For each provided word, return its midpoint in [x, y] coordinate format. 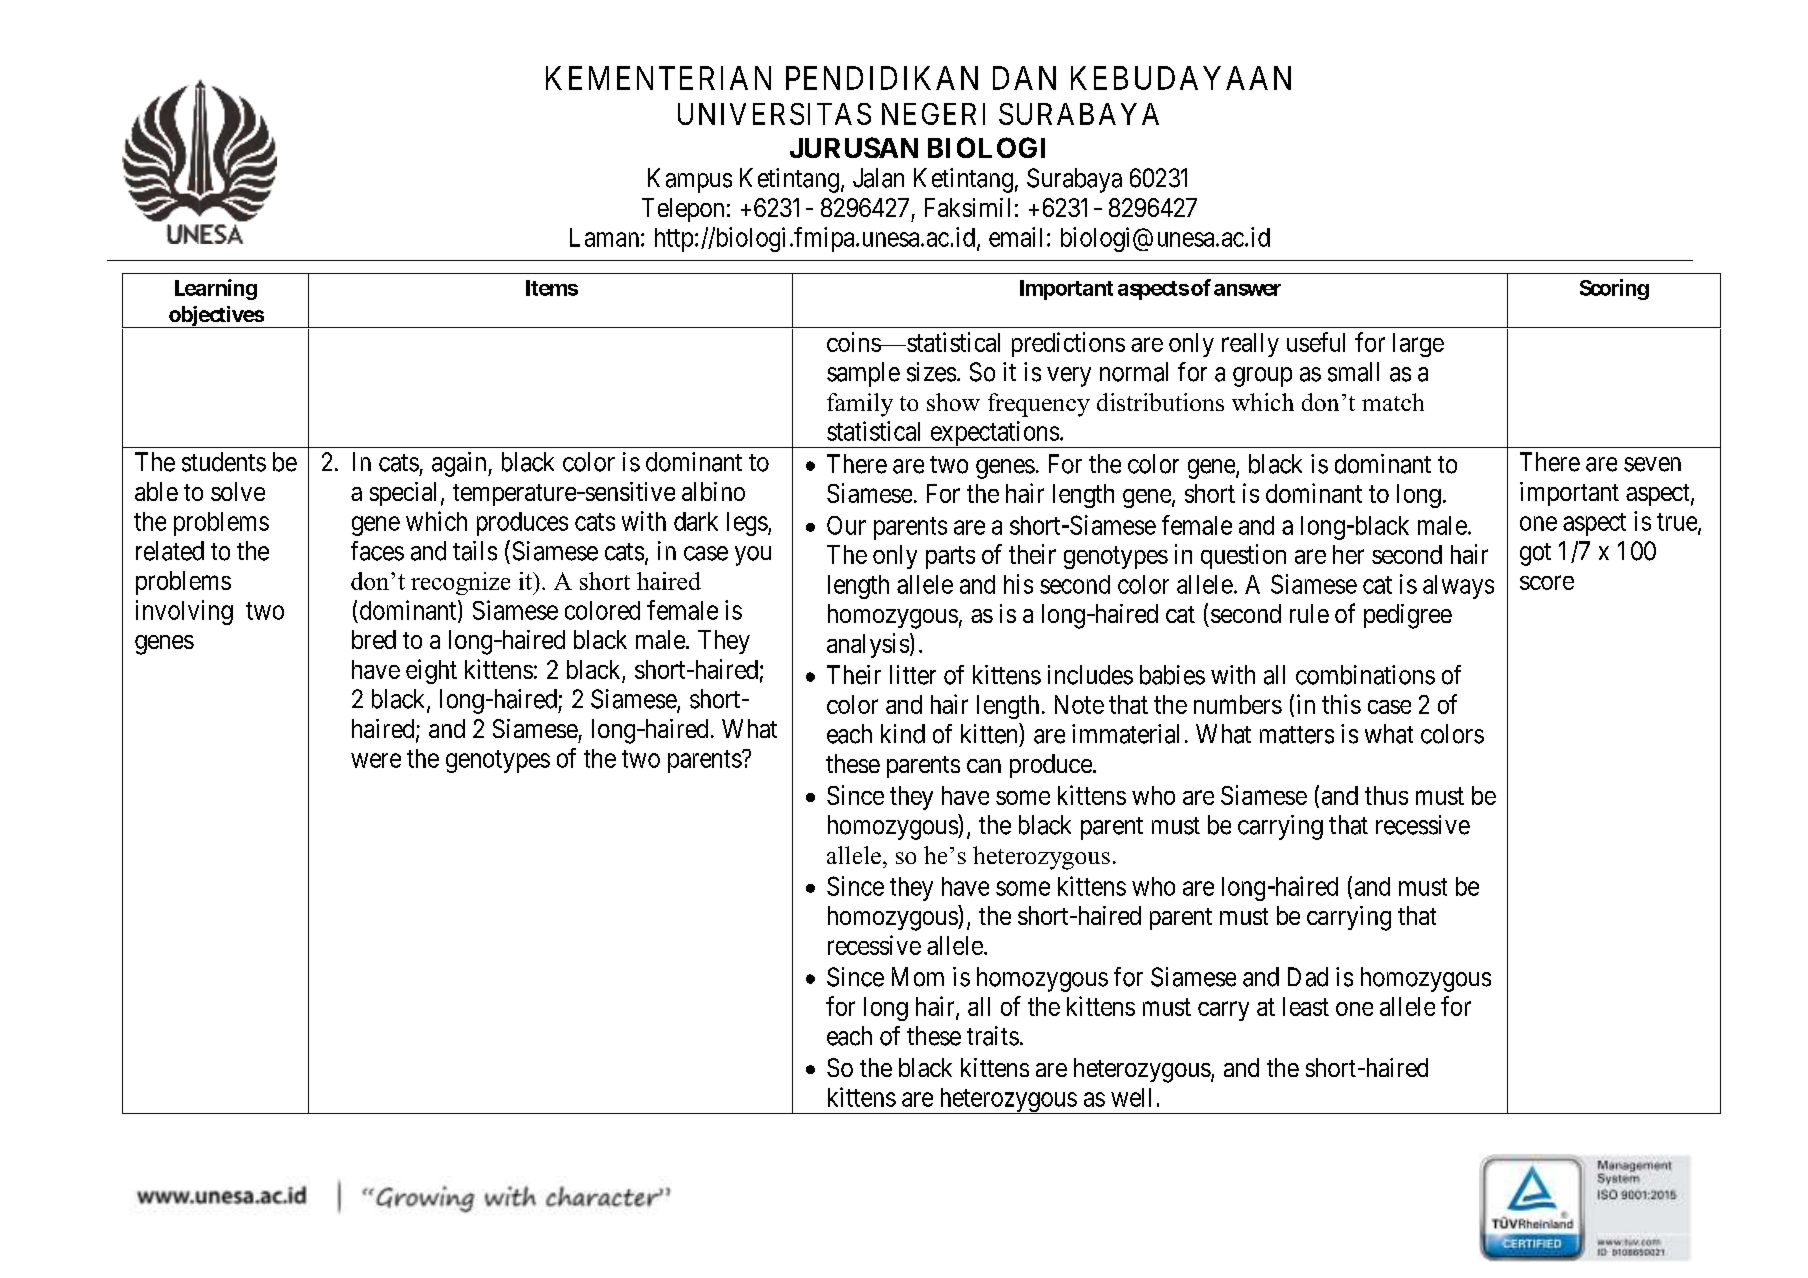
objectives [216, 317]
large [1418, 345]
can [984, 766]
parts [950, 557]
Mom [918, 977]
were [376, 760]
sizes [931, 372]
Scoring [1614, 289]
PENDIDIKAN [882, 78]
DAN [1024, 78]
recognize [460, 583]
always [1458, 587]
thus [1386, 795]
